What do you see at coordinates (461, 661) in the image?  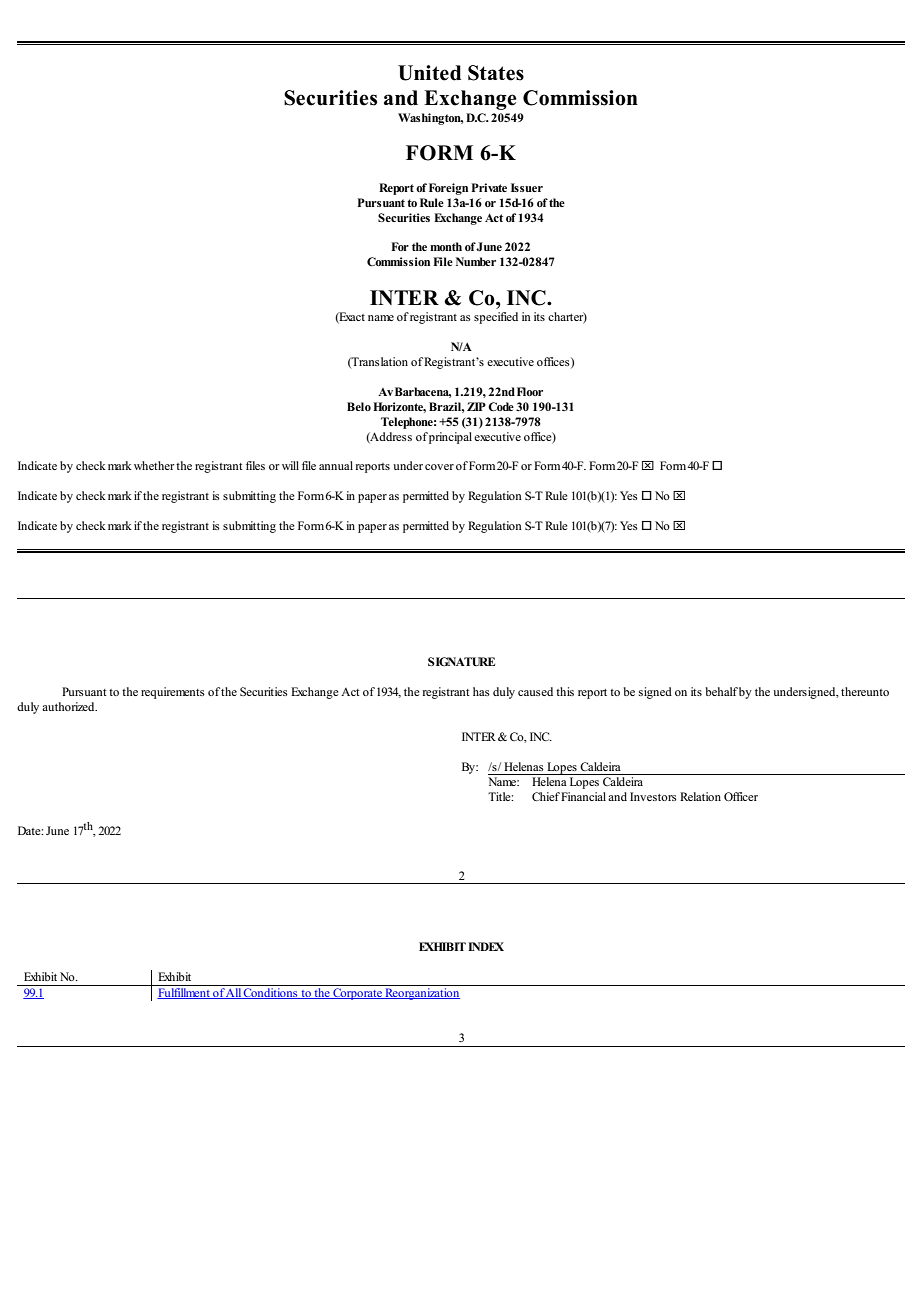 I see `SIGNATURE` at bounding box center [461, 661].
